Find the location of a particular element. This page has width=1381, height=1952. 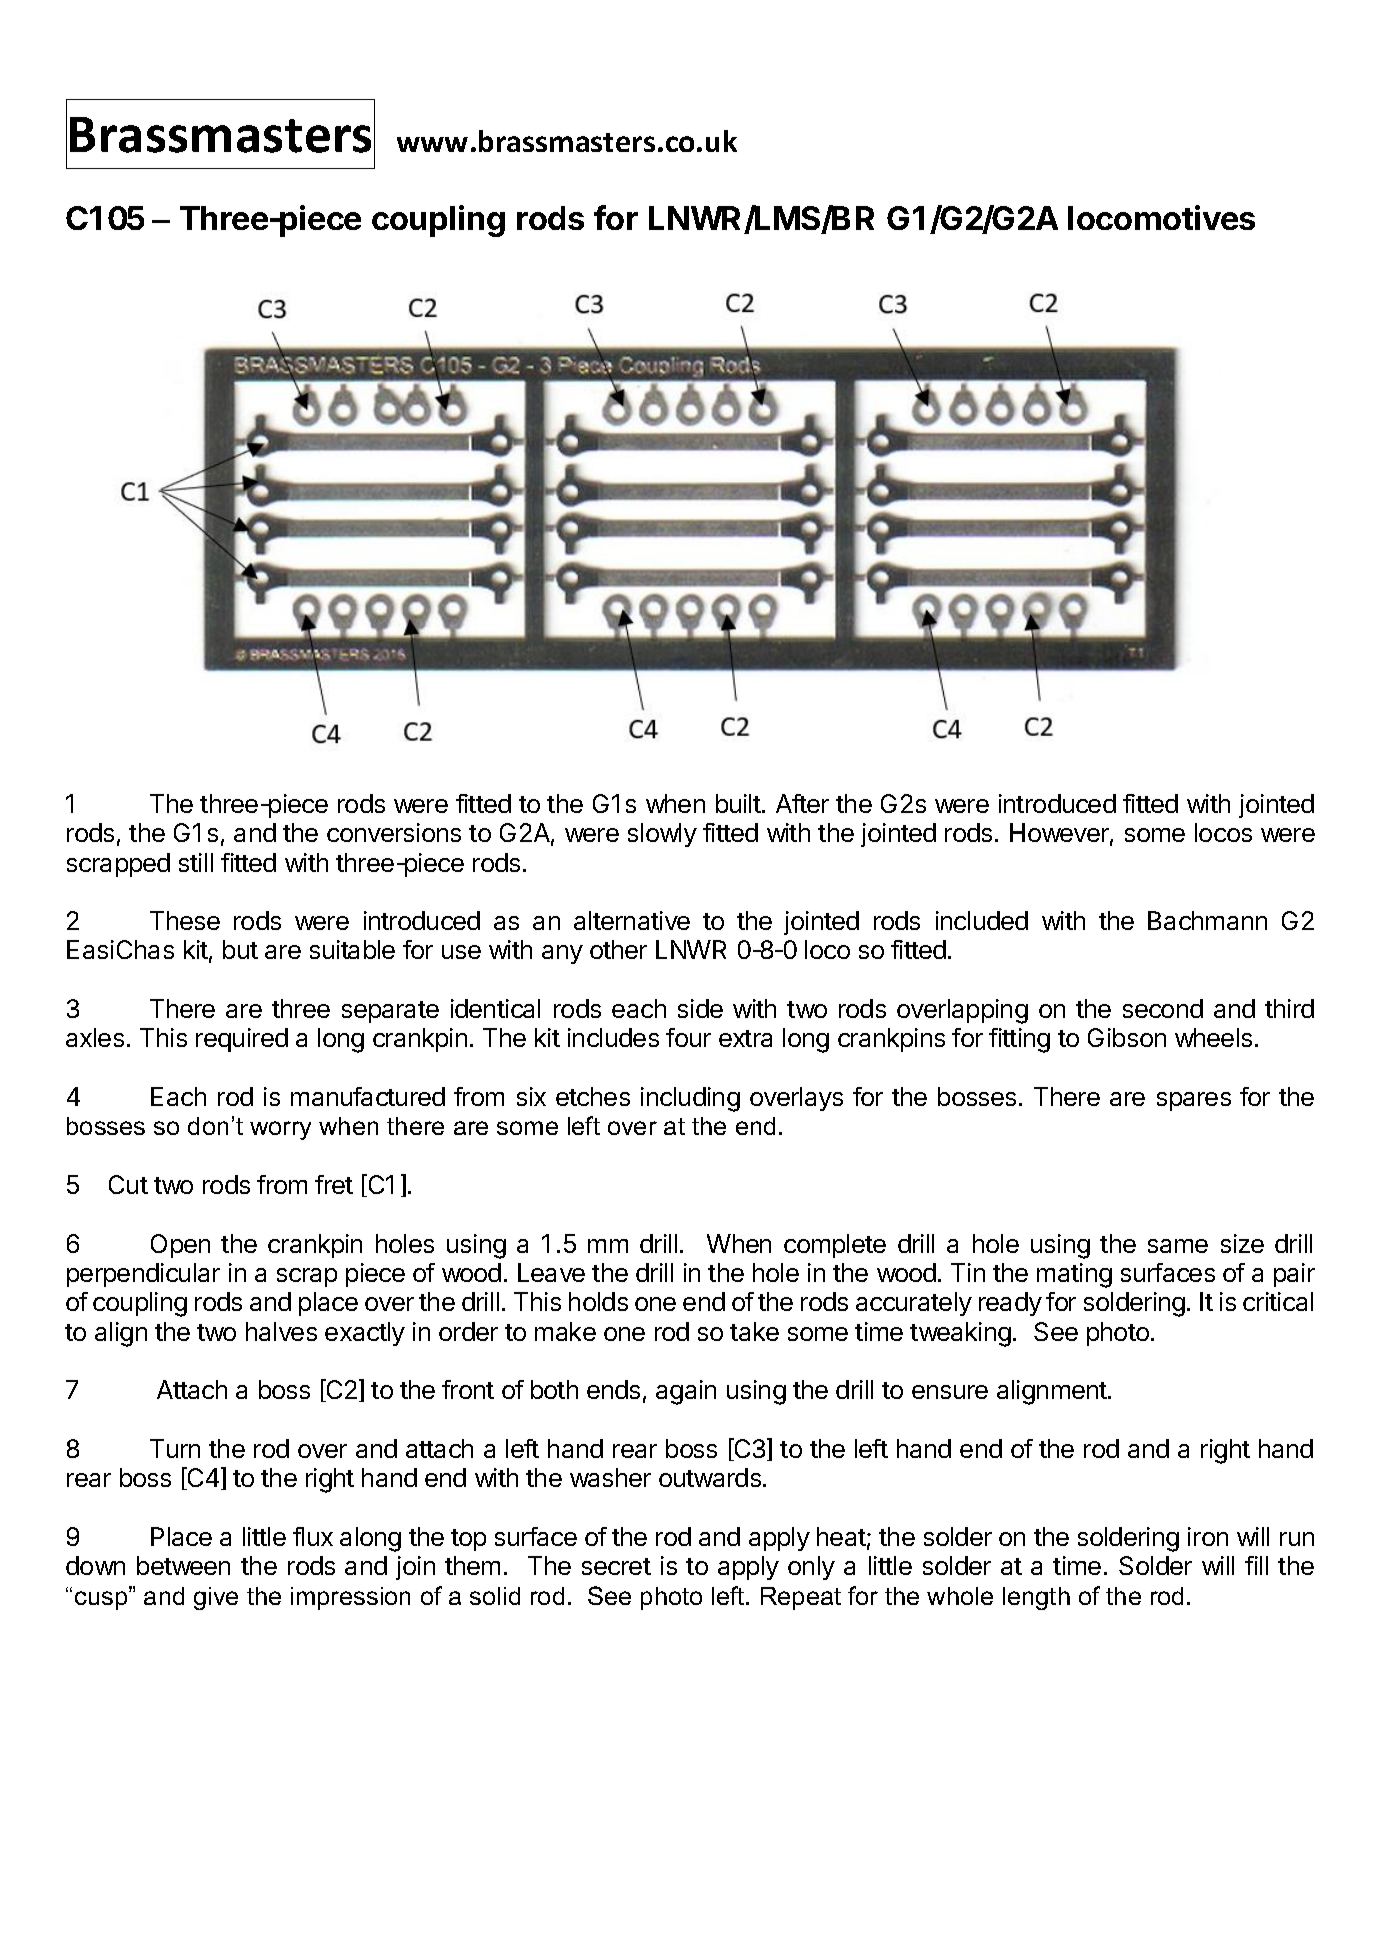

secret is located at coordinates (616, 1566).
